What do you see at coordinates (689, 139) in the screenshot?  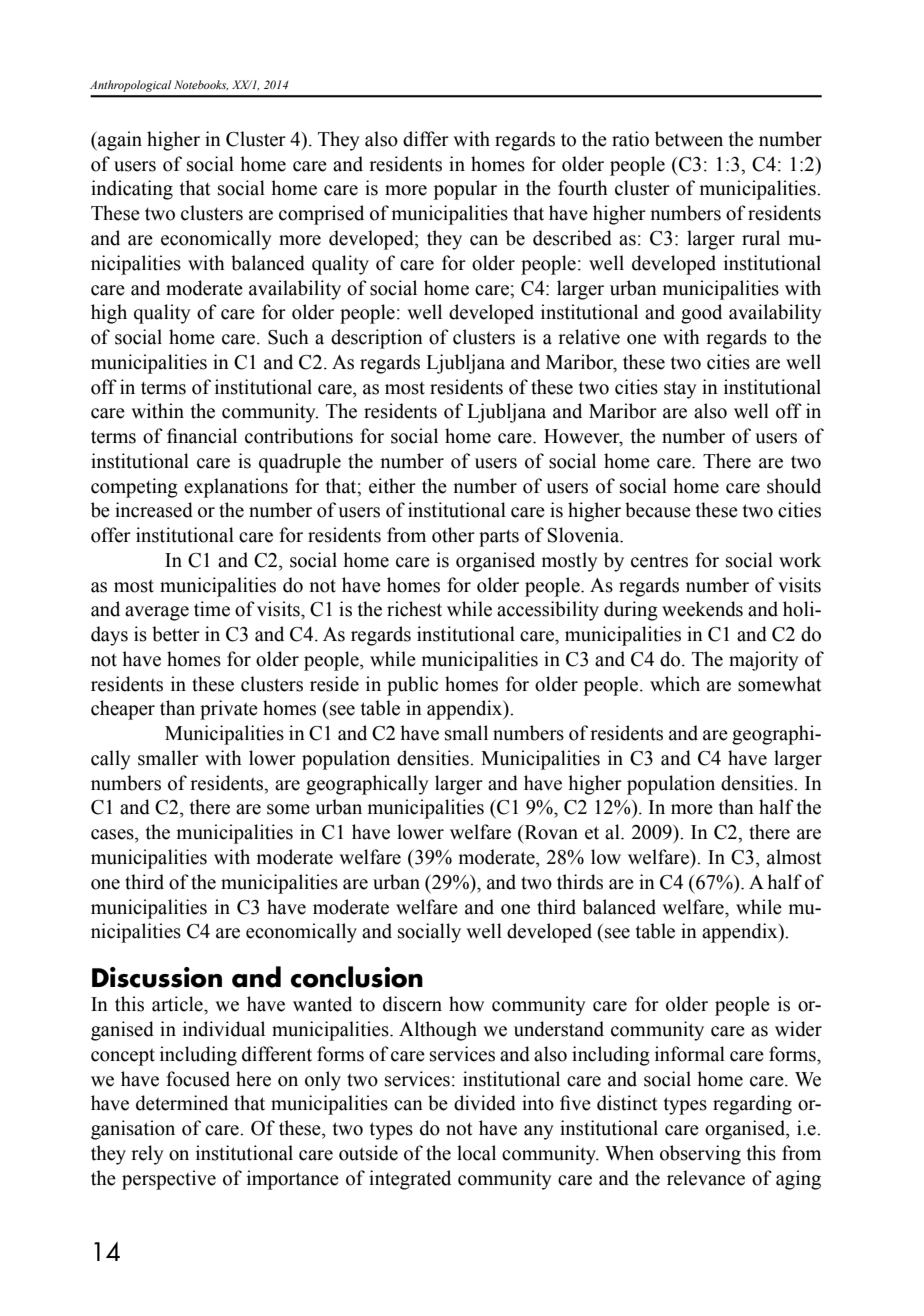 I see `between` at bounding box center [689, 139].
